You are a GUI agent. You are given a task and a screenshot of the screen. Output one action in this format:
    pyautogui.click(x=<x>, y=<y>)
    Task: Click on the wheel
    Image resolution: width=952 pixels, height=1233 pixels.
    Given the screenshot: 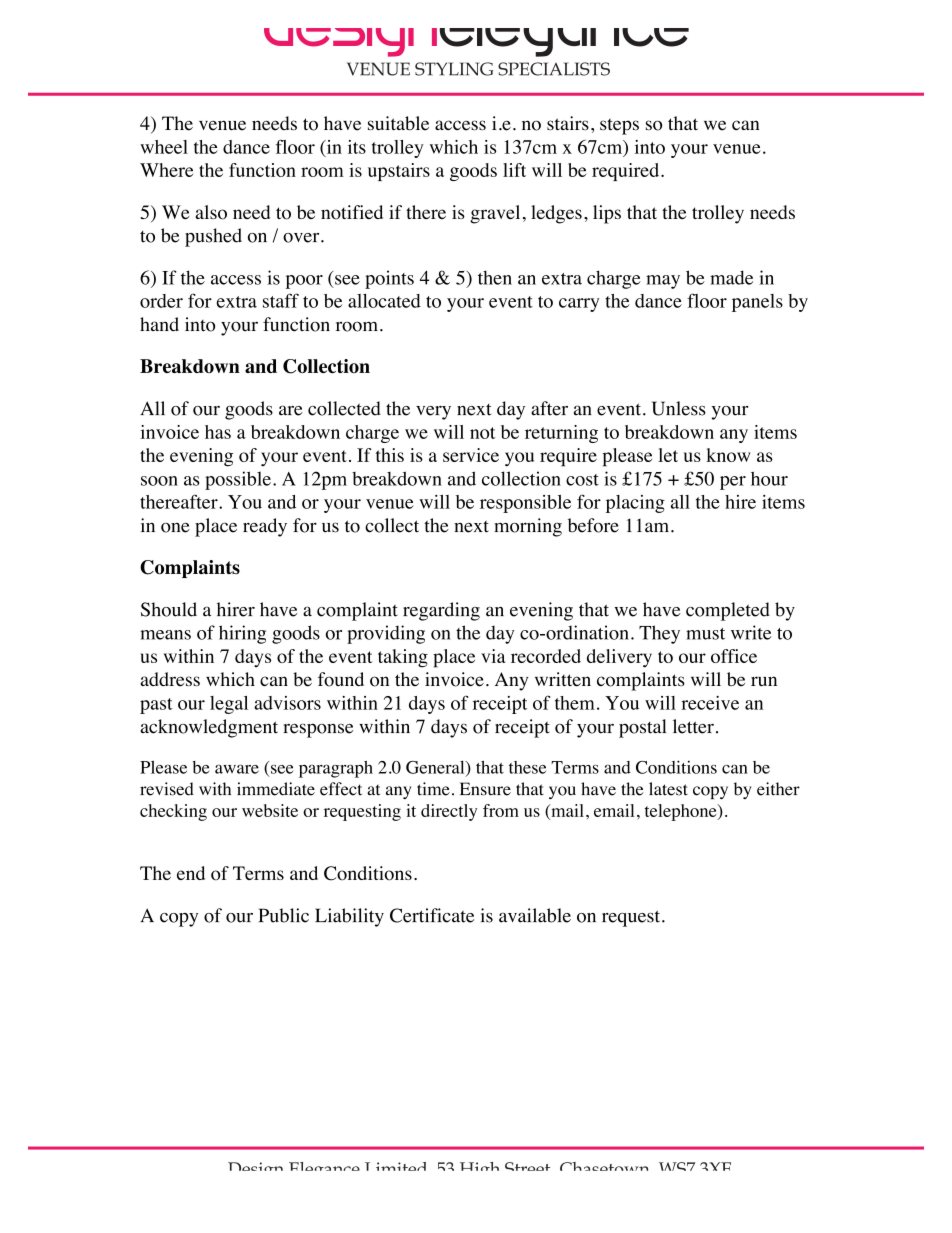 What is the action you would take?
    pyautogui.click(x=164, y=147)
